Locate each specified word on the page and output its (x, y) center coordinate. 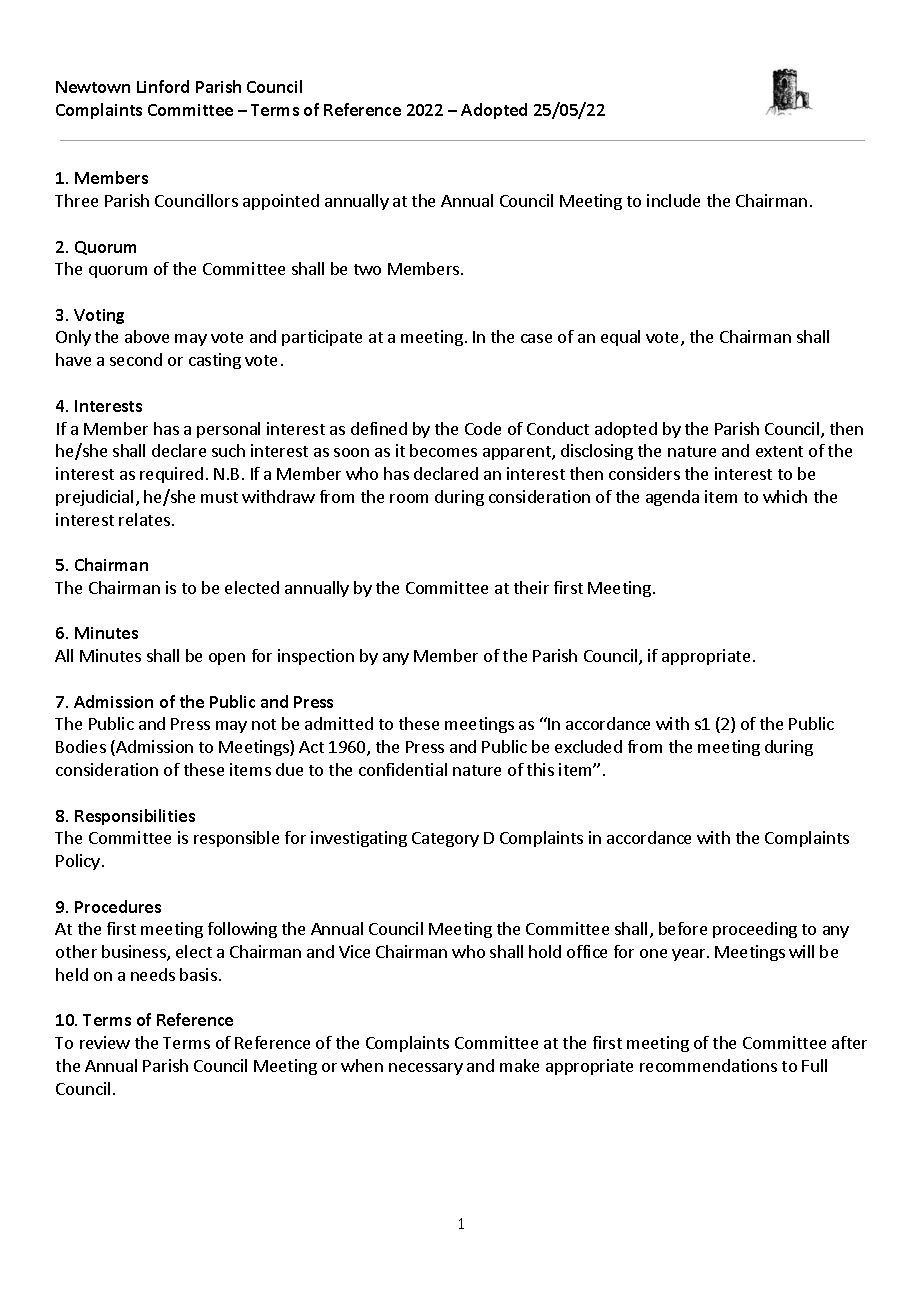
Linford (163, 86)
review (105, 1042)
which (785, 496)
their (531, 587)
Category (445, 839)
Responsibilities (135, 817)
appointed (281, 202)
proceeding (755, 930)
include (673, 200)
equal (620, 338)
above (147, 336)
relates (144, 519)
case (536, 338)
